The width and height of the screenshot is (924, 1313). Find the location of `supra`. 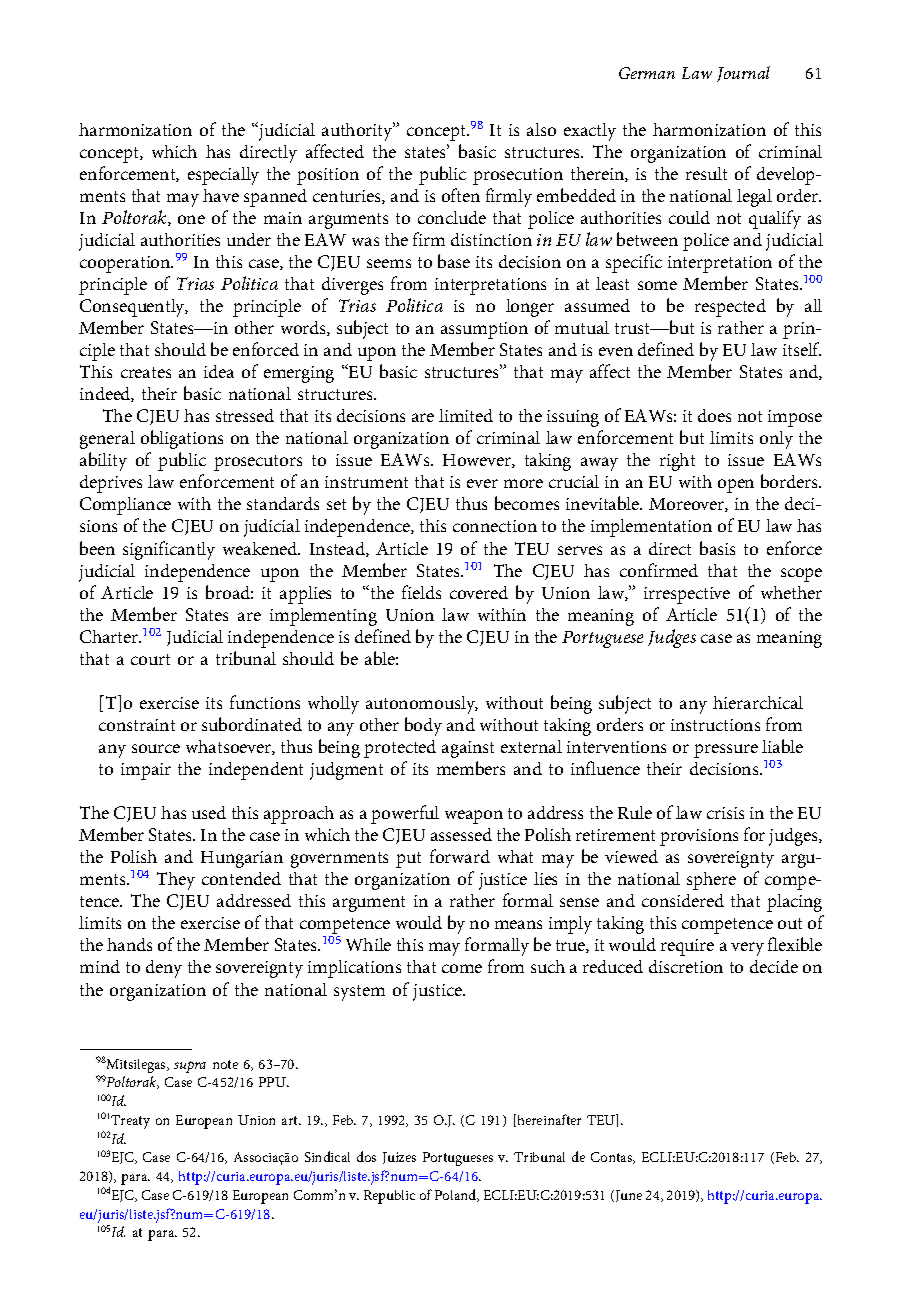

supra is located at coordinates (190, 1067).
